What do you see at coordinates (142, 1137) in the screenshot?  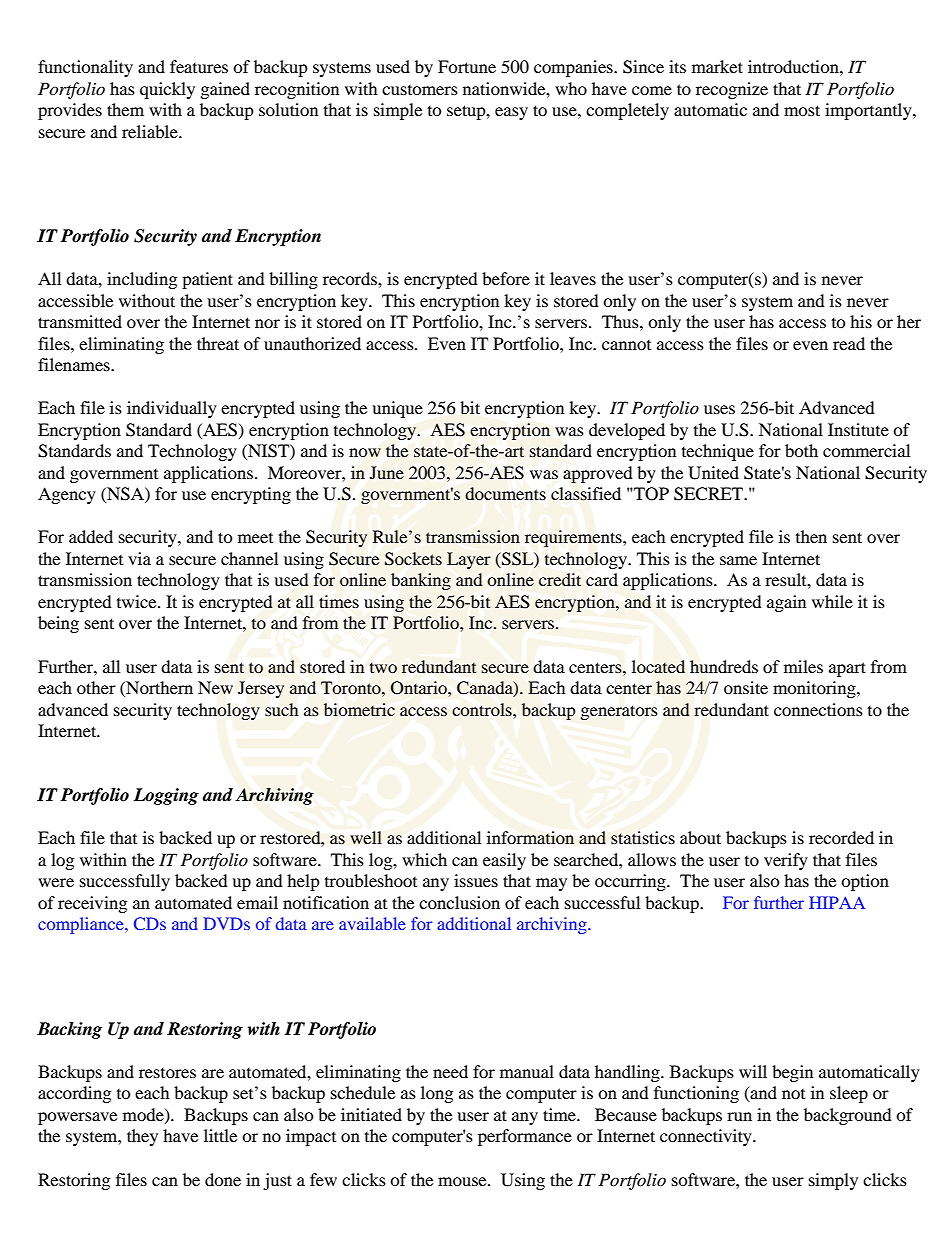 I see `they` at bounding box center [142, 1137].
